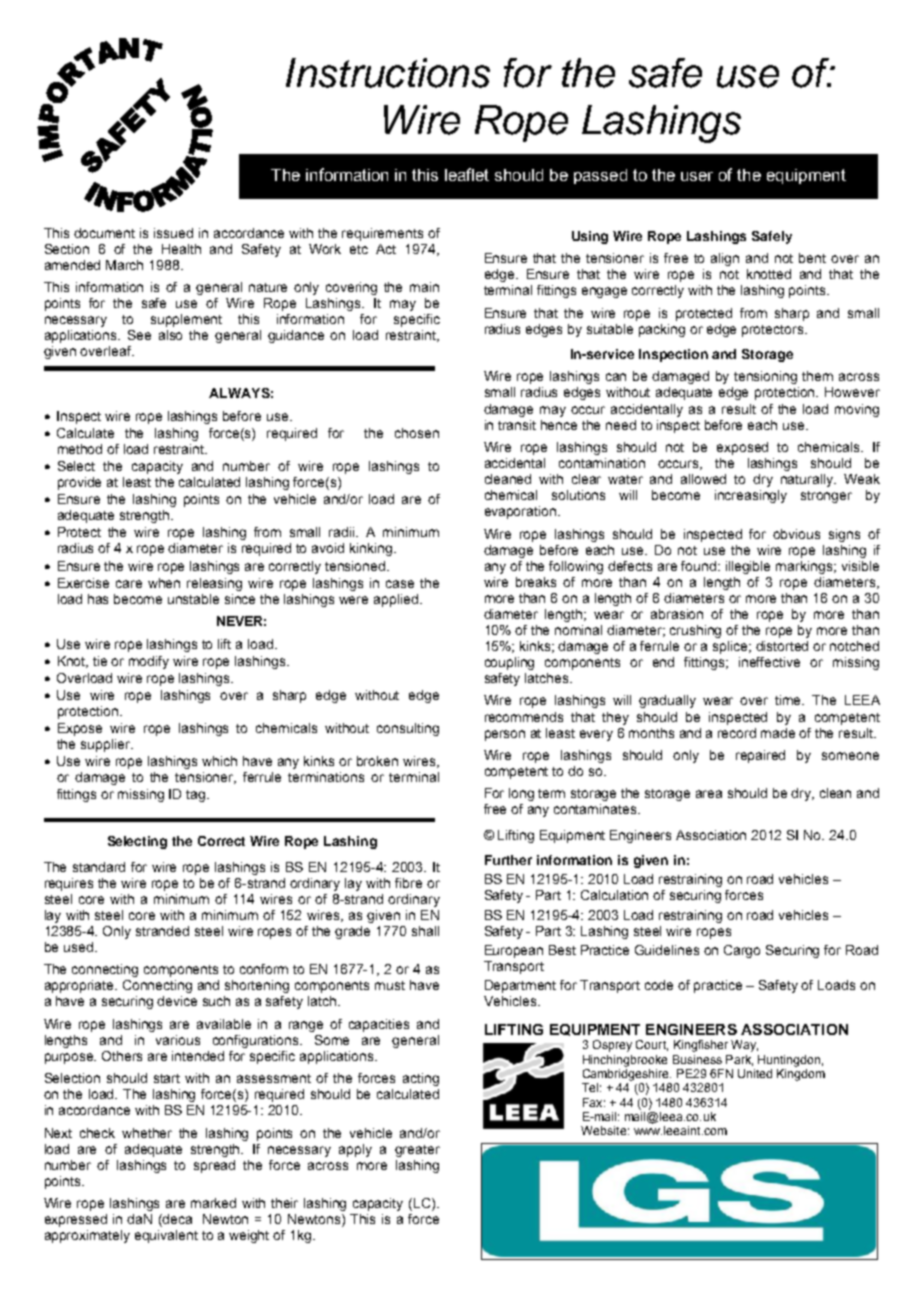  What do you see at coordinates (388, 73) in the screenshot?
I see `Instructions` at bounding box center [388, 73].
